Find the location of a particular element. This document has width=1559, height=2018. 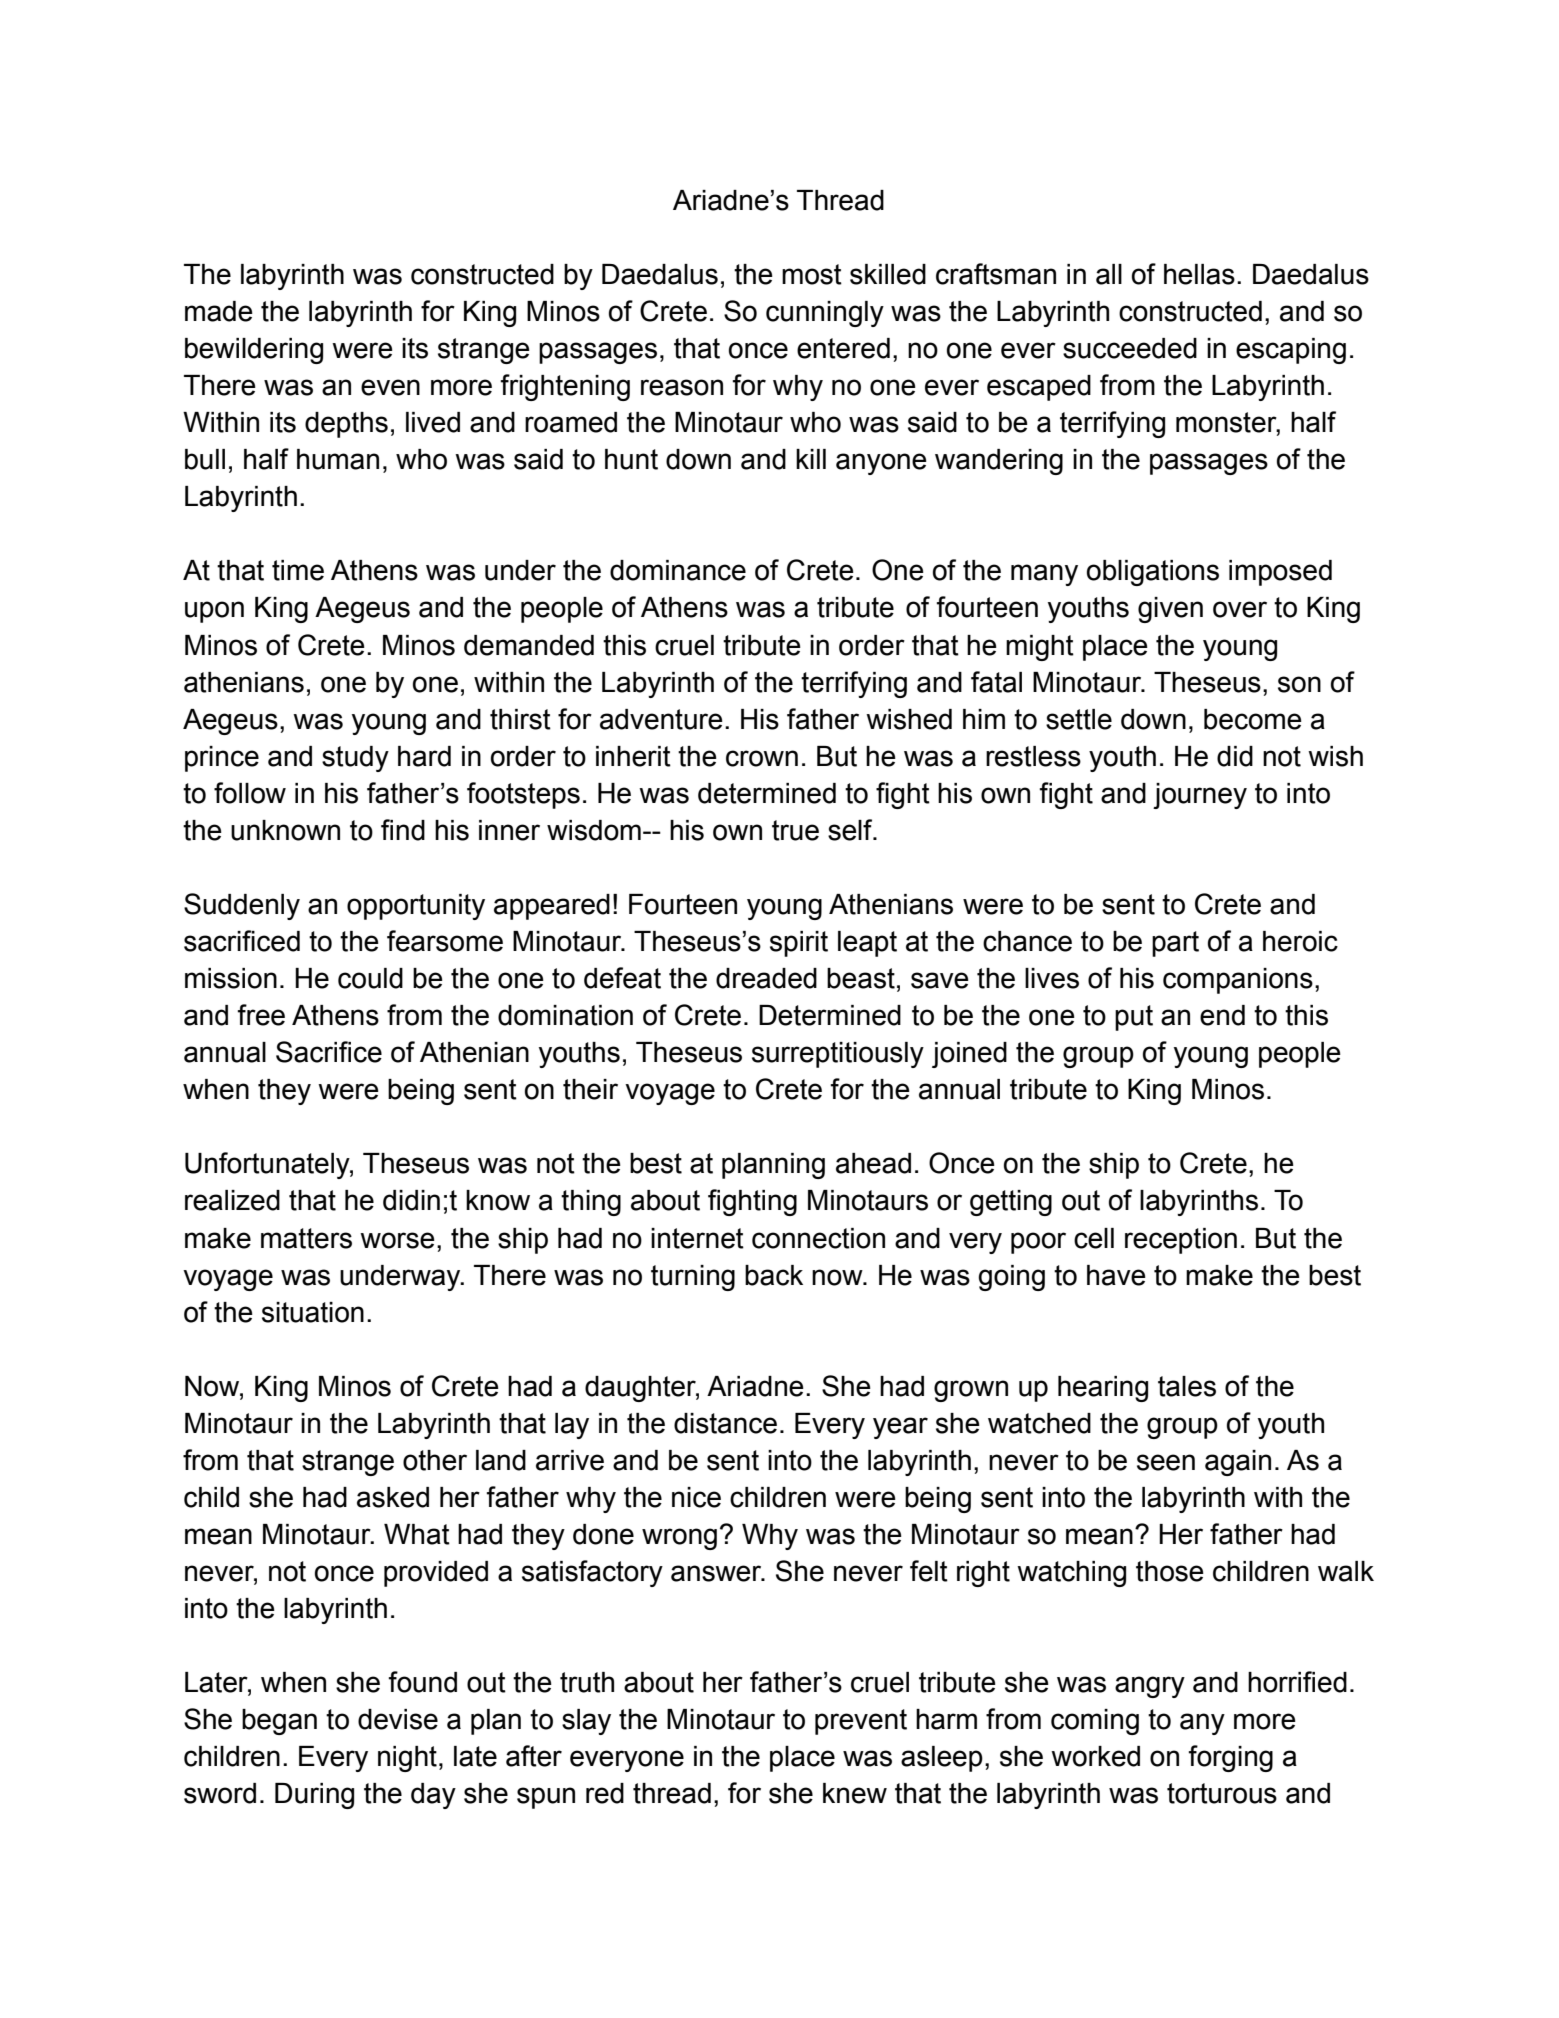

bewildering is located at coordinates (254, 351).
